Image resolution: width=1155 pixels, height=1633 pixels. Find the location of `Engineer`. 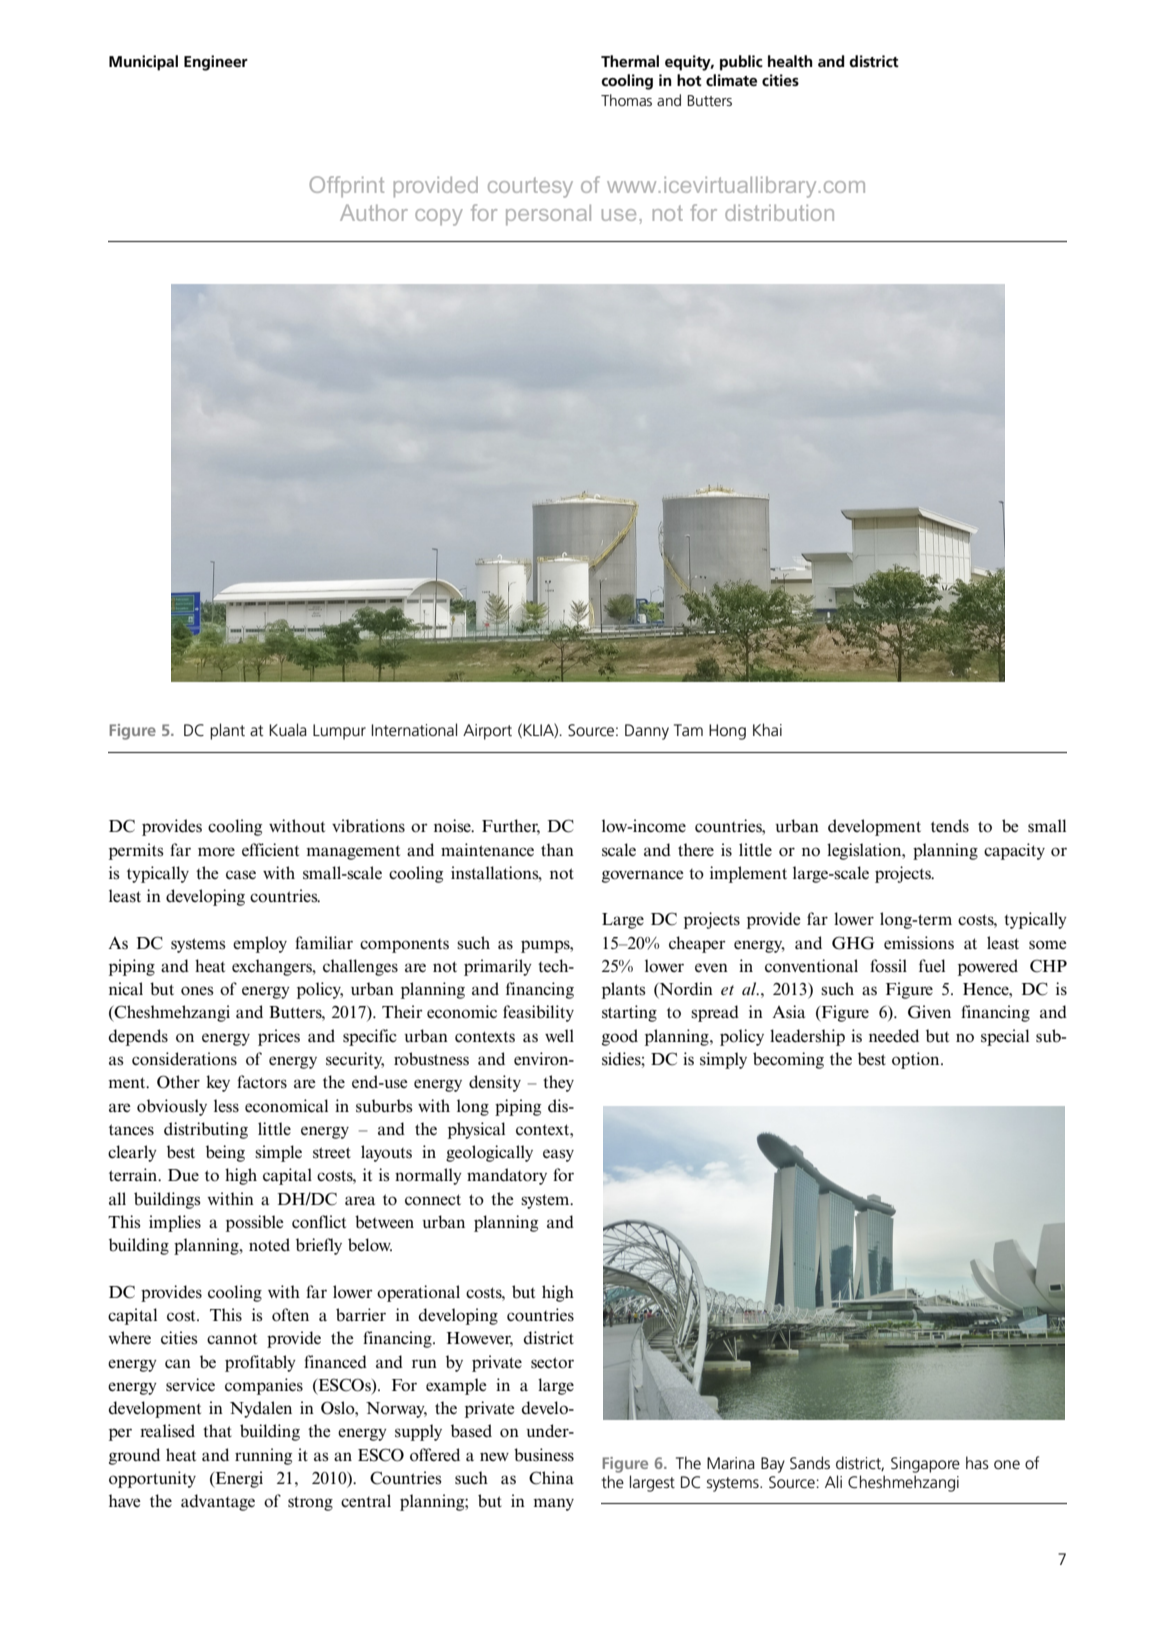

Engineer is located at coordinates (216, 63).
